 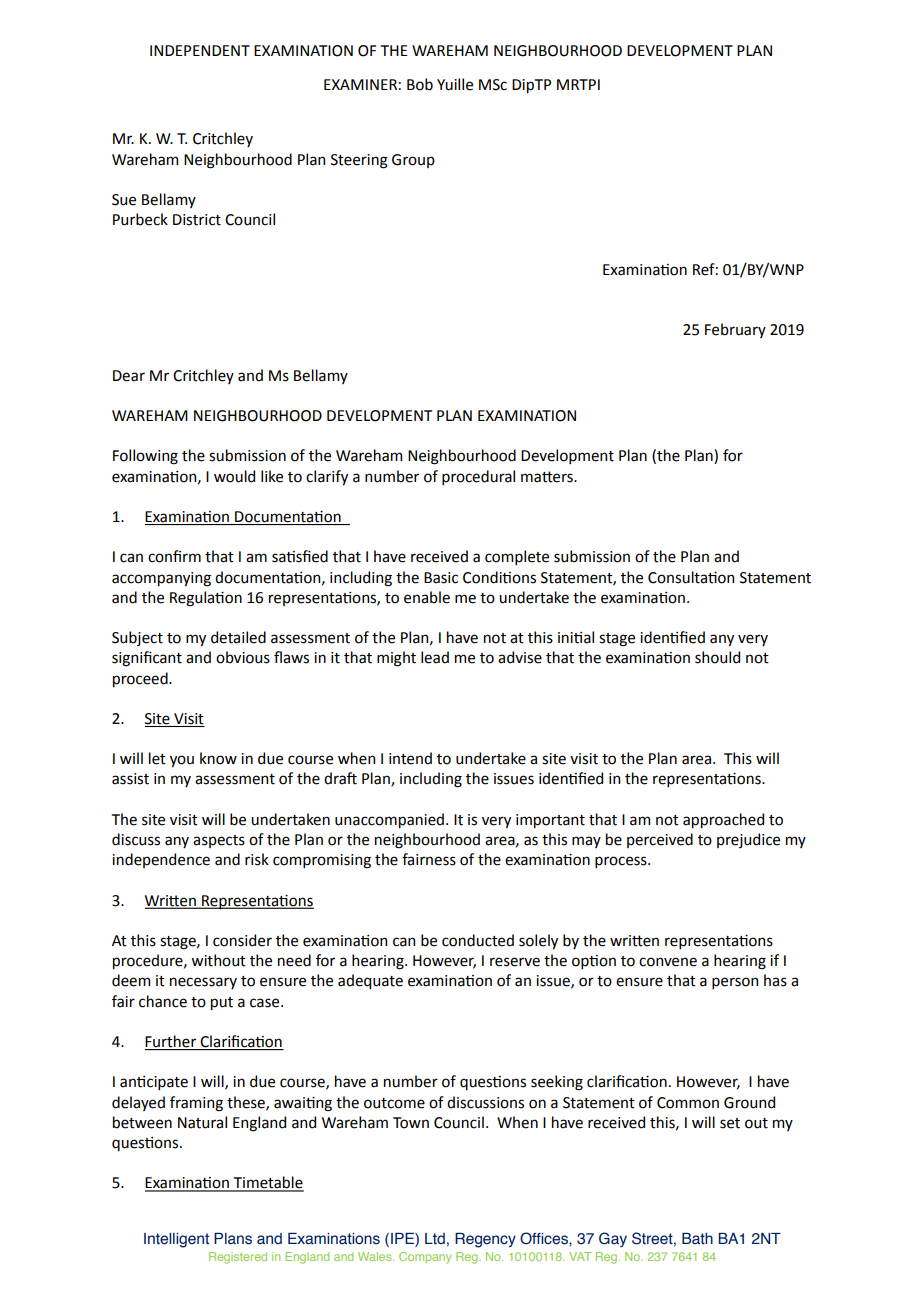 I want to click on February, so click(x=735, y=330).
